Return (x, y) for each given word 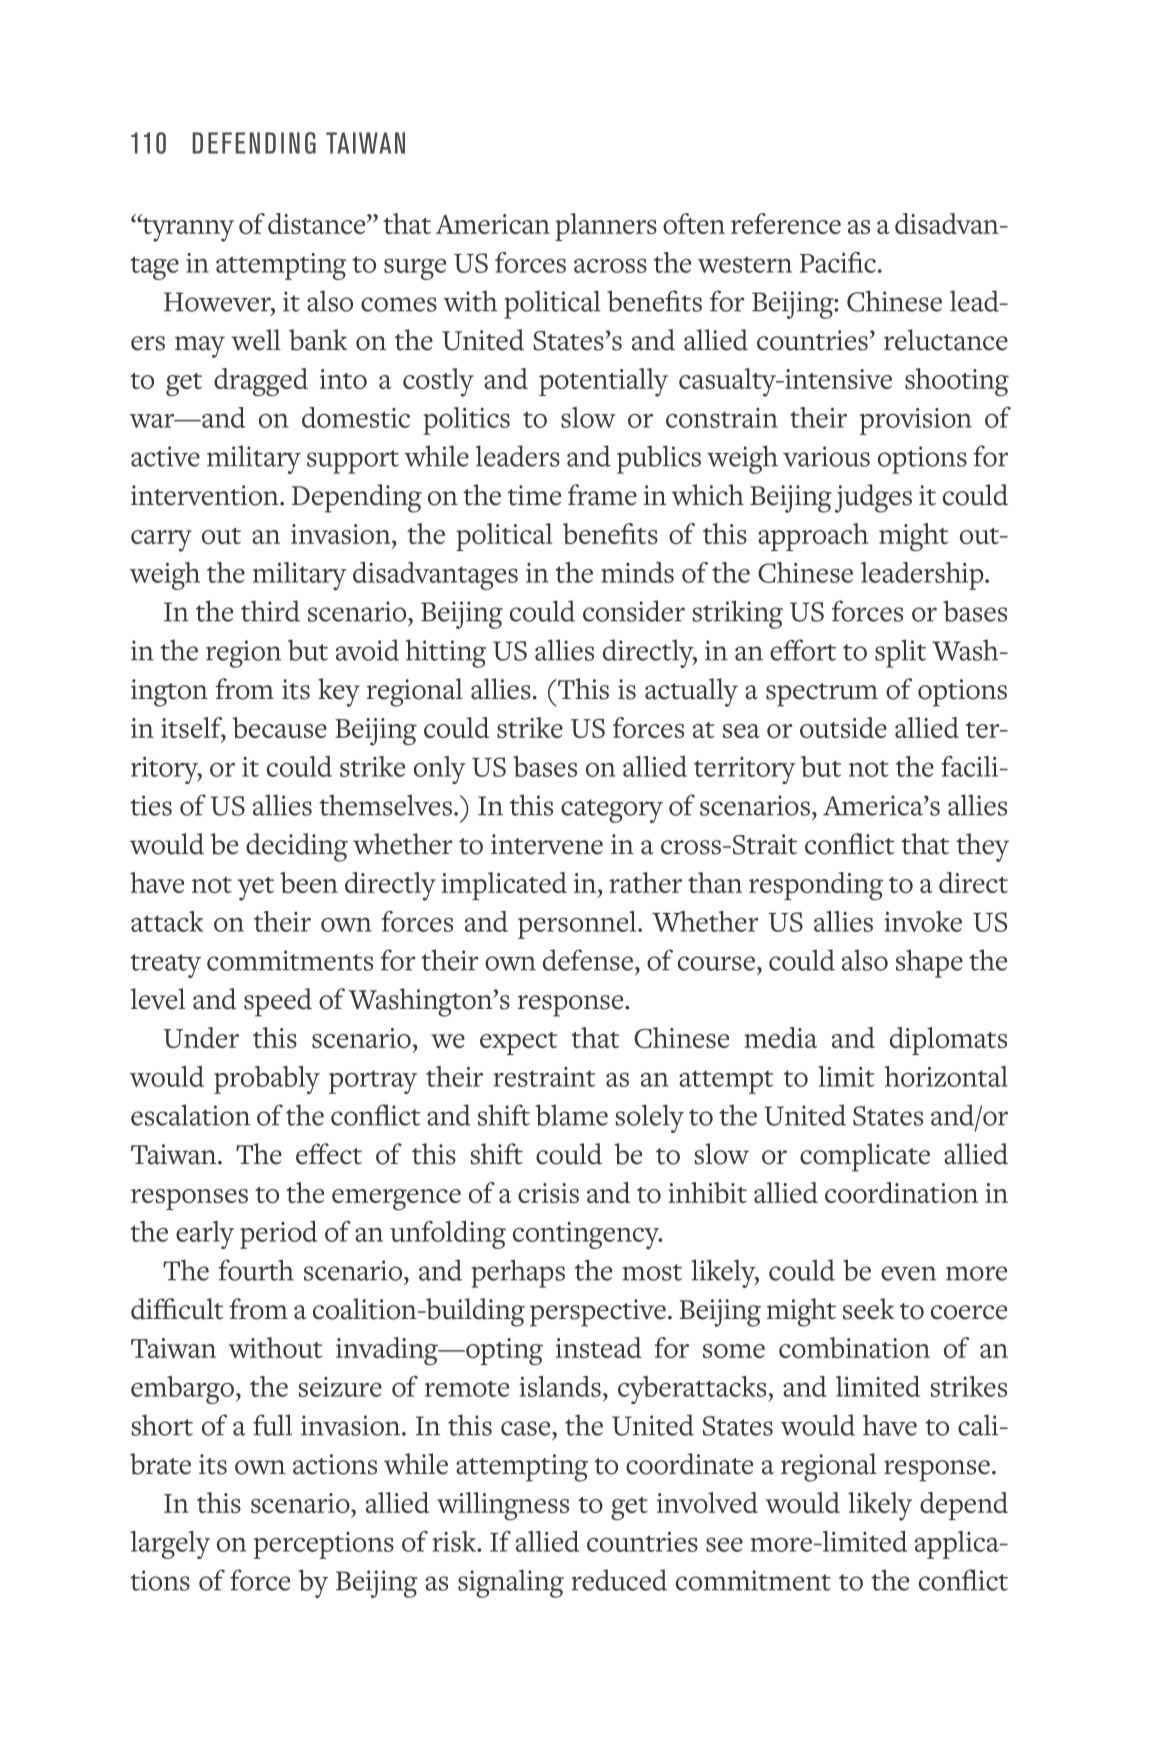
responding (816, 886)
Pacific (838, 262)
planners (606, 227)
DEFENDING (254, 143)
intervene (547, 844)
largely (170, 1545)
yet (255, 889)
